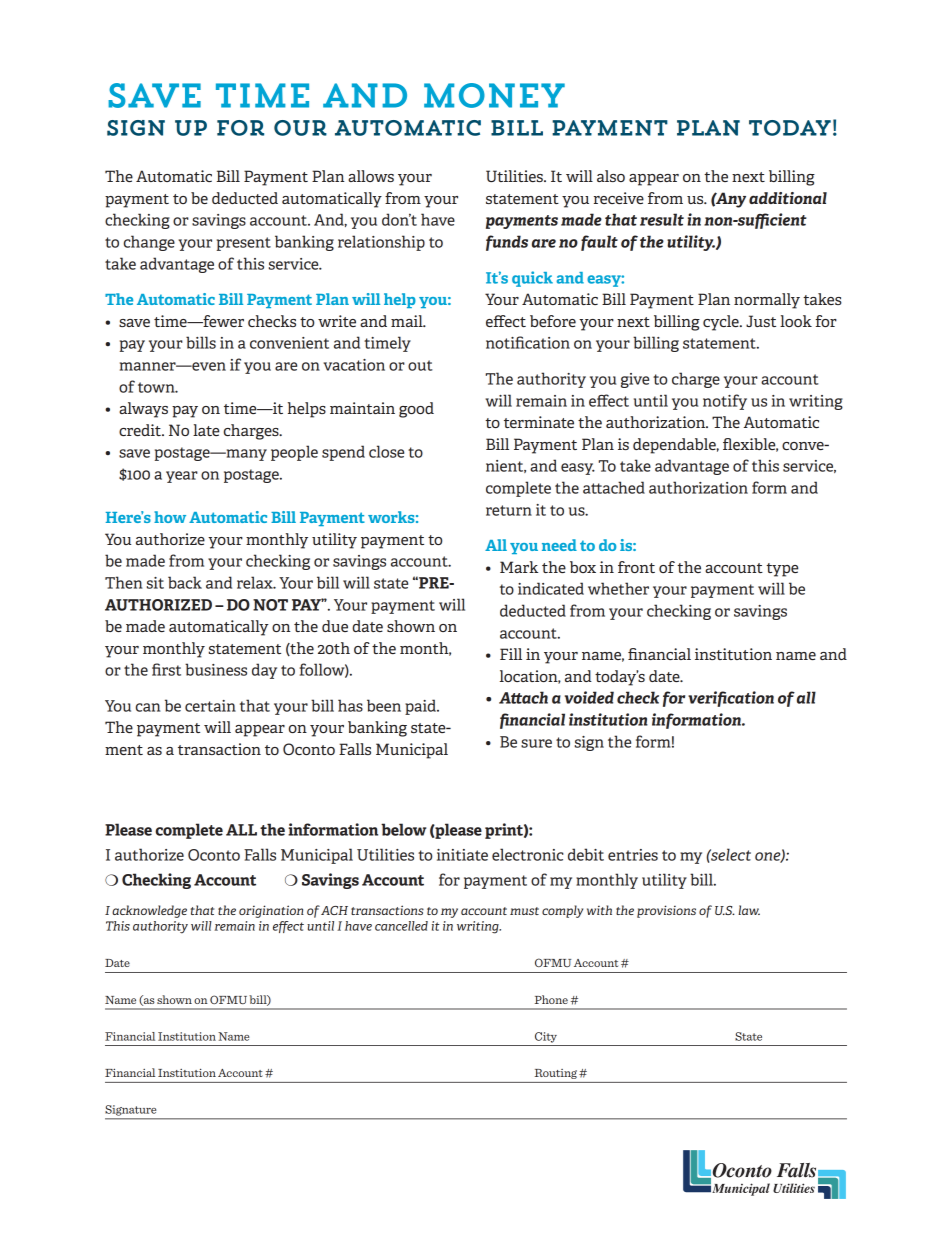 The width and height of the image is (952, 1233). Describe the element at coordinates (494, 95) in the image. I see `money` at that location.
